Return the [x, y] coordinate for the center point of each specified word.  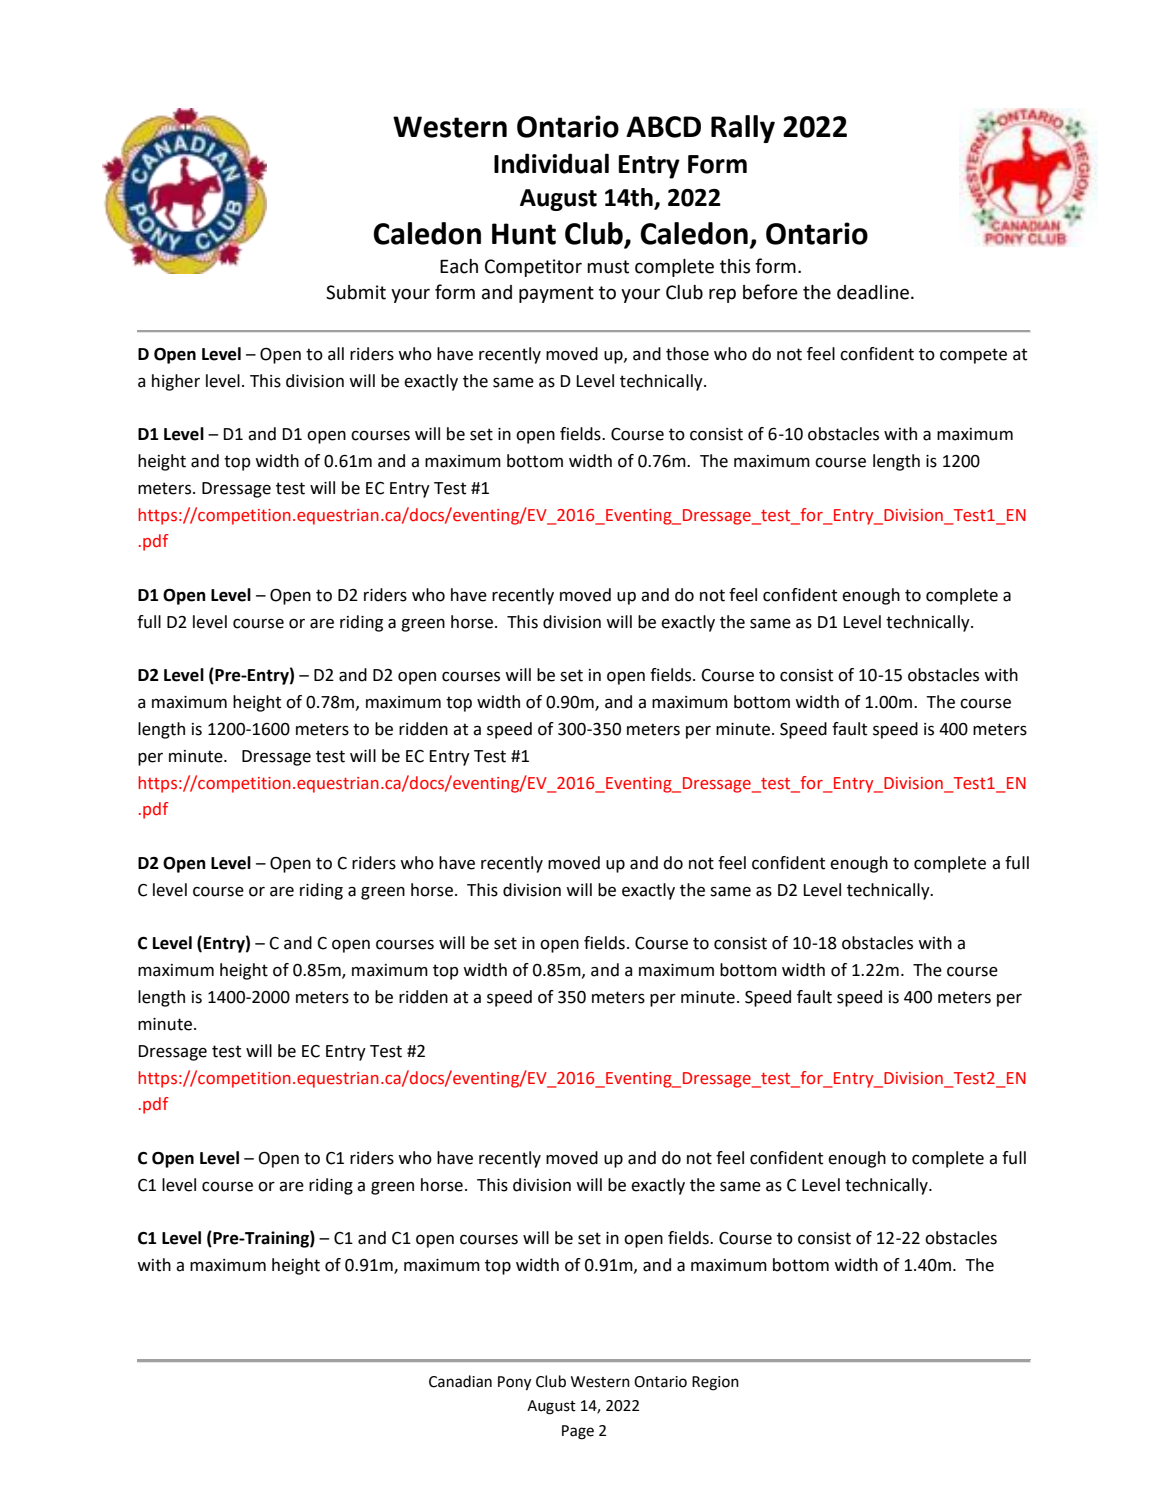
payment [556, 294]
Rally [743, 129]
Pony [514, 1383]
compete [973, 356]
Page [578, 1432]
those [687, 354]
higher [176, 382]
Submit [356, 292]
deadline [873, 292]
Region [715, 1383]
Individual [551, 163]
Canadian [460, 1381]
